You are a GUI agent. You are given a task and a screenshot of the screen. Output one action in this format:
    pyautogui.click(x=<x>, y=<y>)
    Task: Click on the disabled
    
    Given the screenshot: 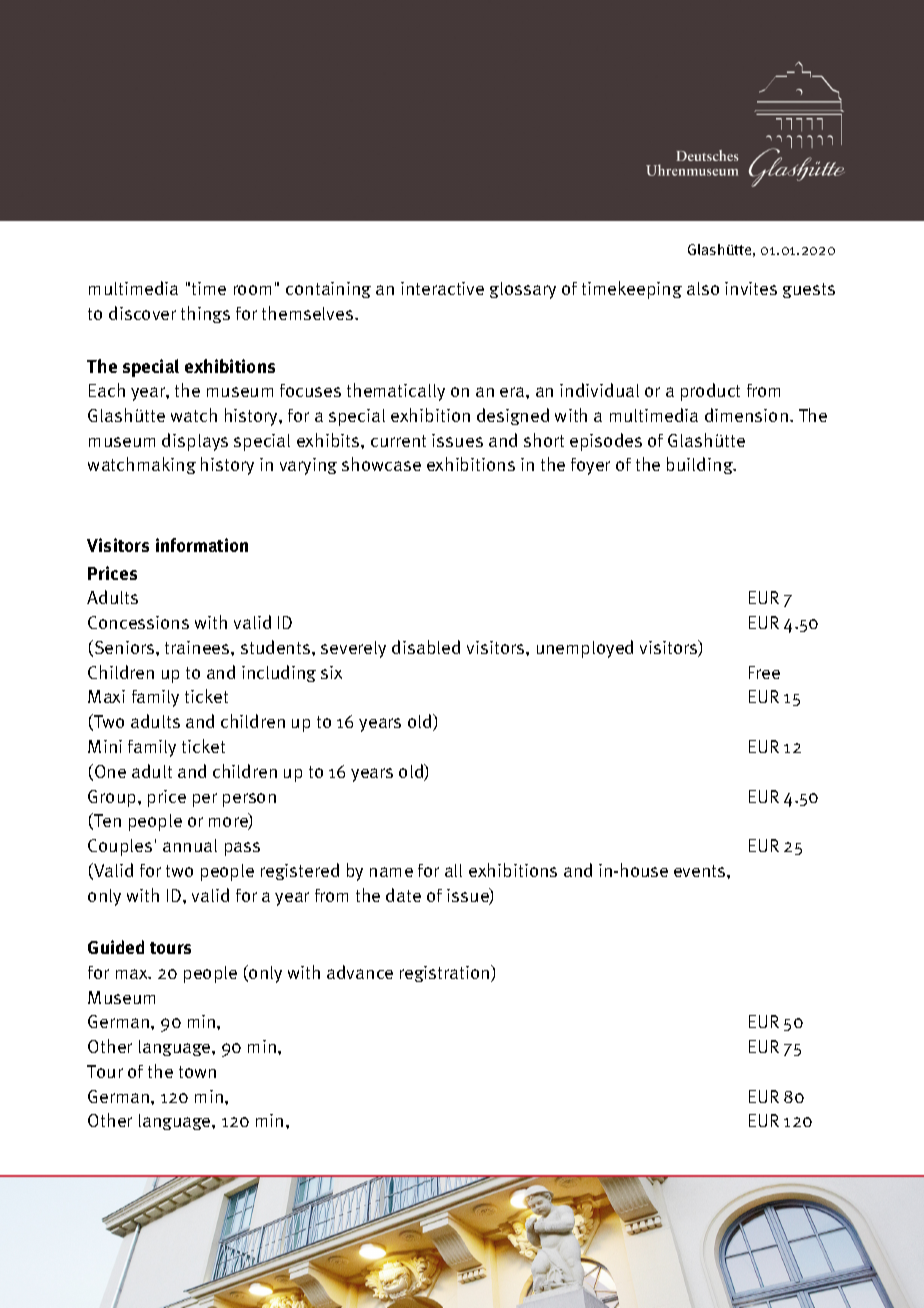 What is the action you would take?
    pyautogui.click(x=426, y=647)
